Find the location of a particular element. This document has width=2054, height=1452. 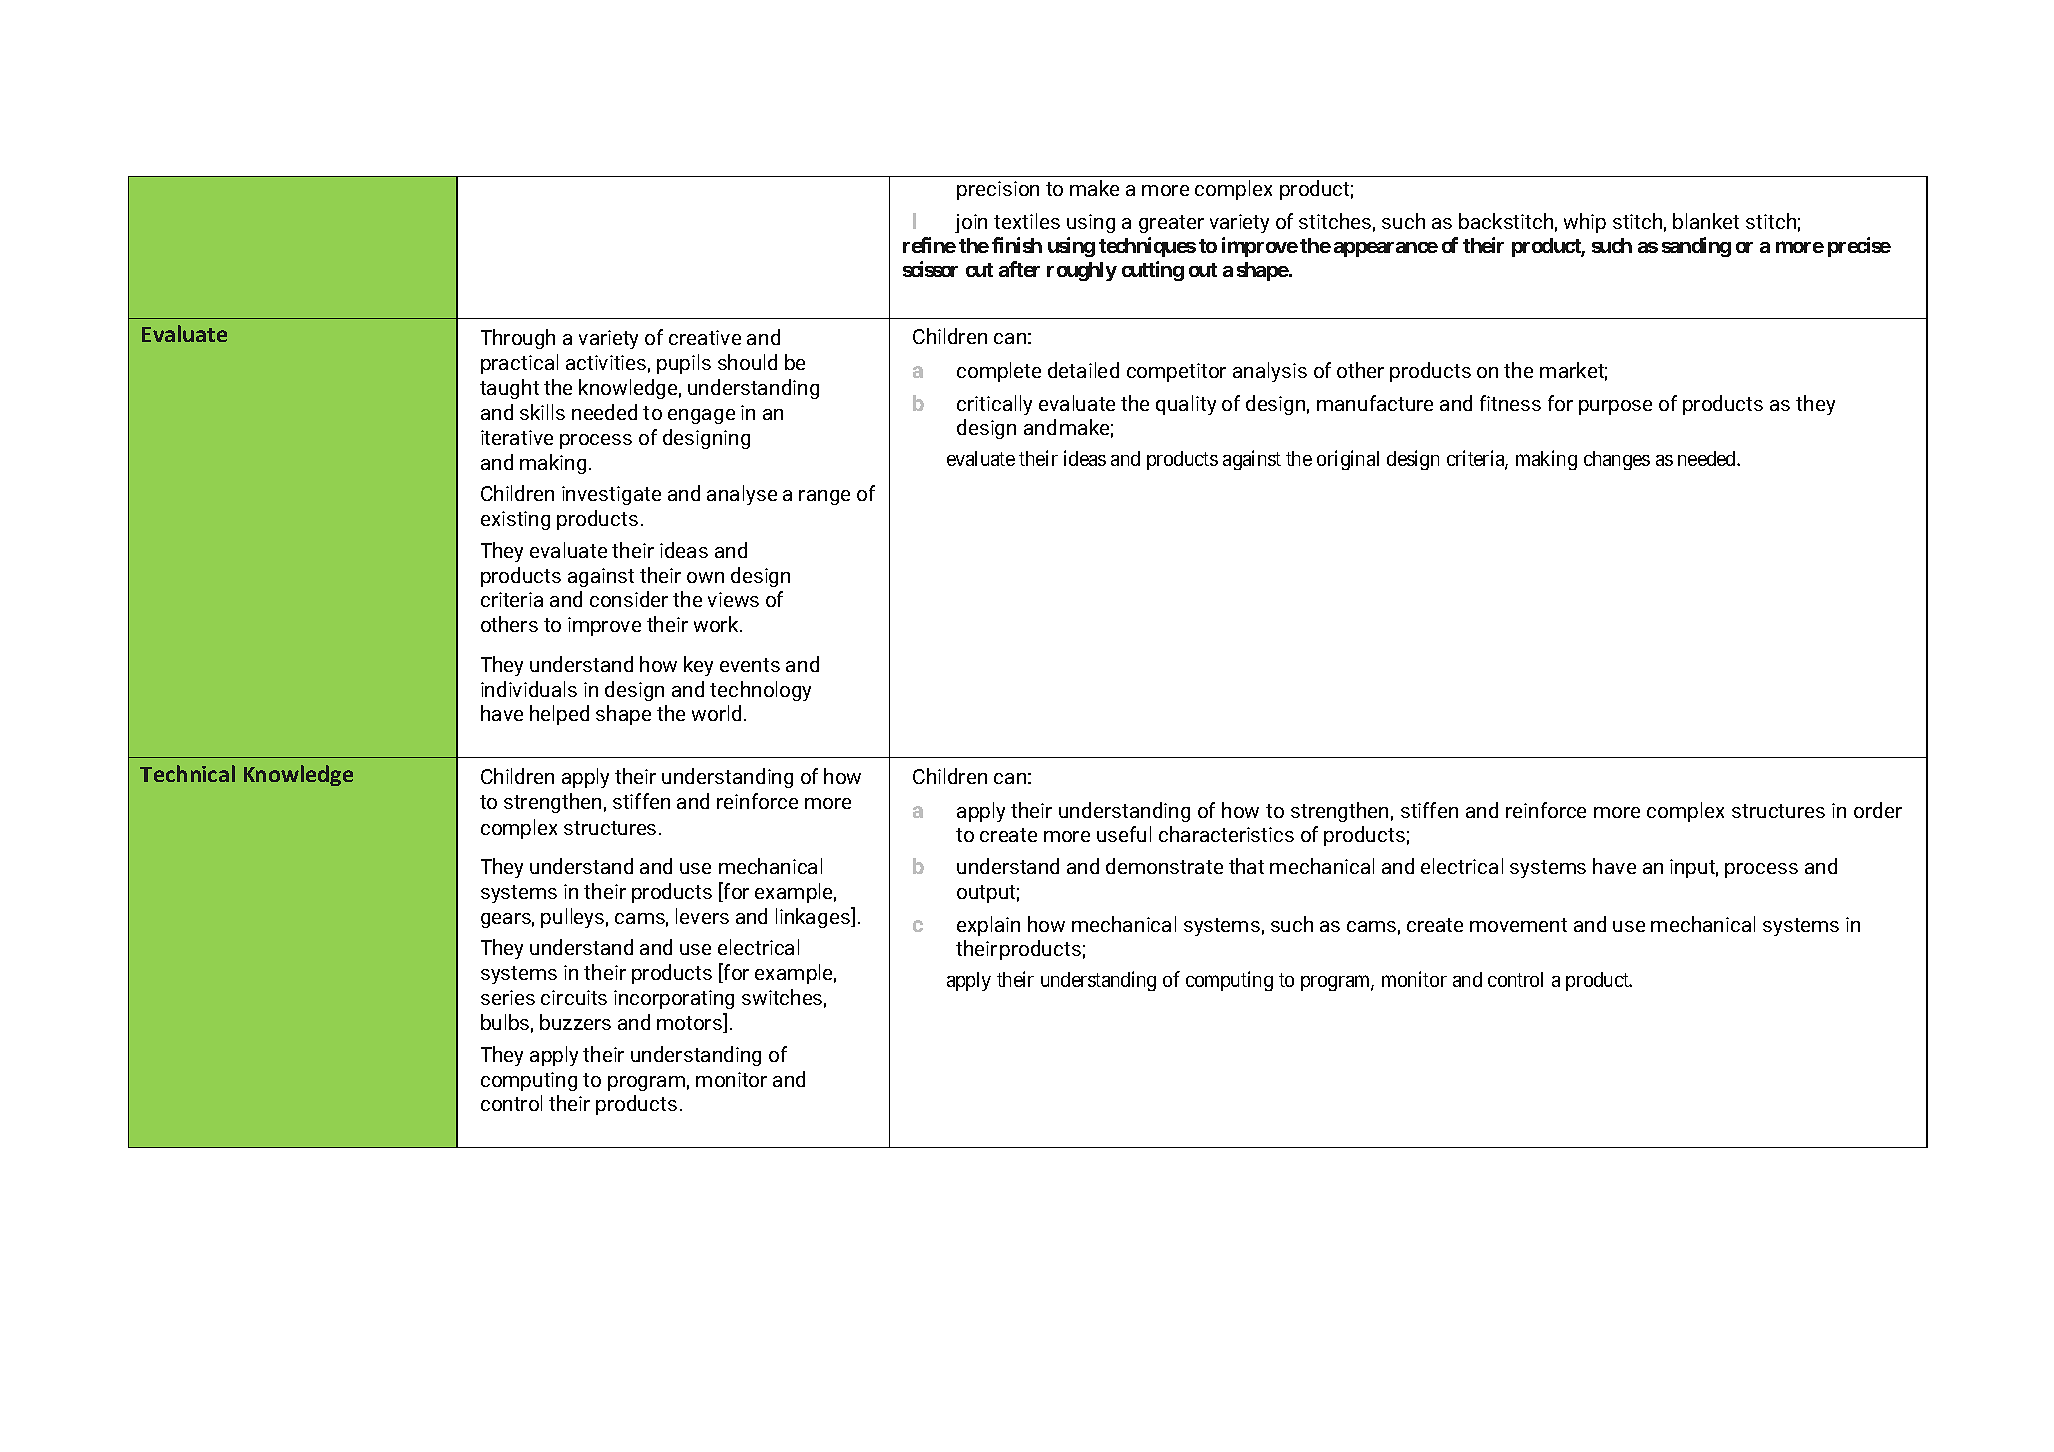

blanket is located at coordinates (1706, 221).
